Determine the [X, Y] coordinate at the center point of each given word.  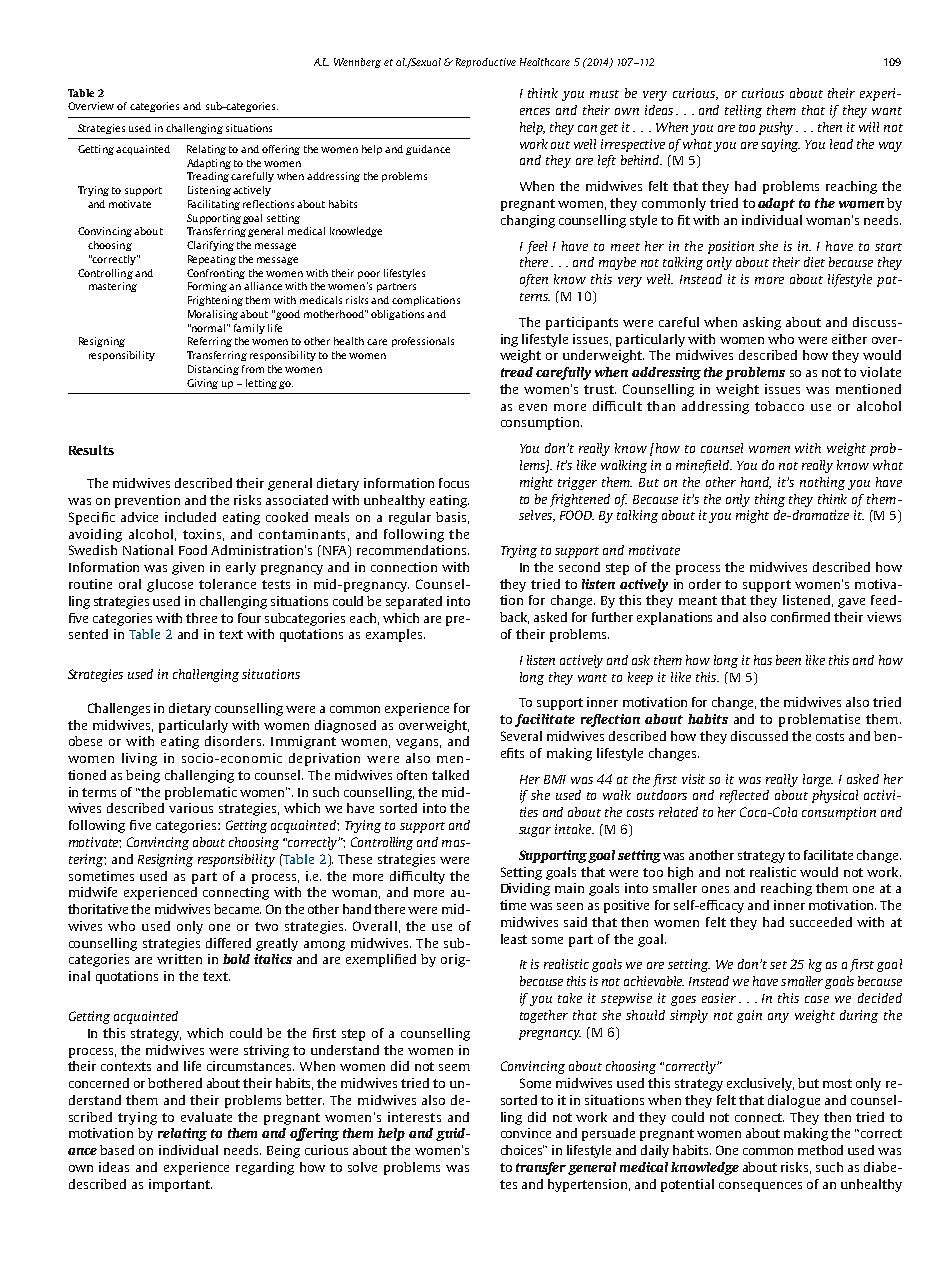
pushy [776, 128]
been [788, 660]
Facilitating [214, 205]
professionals [423, 342]
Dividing [525, 889]
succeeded [821, 922]
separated [414, 602]
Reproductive [486, 63]
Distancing [213, 370]
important [180, 1185]
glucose [170, 585]
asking [762, 323]
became [237, 909]
